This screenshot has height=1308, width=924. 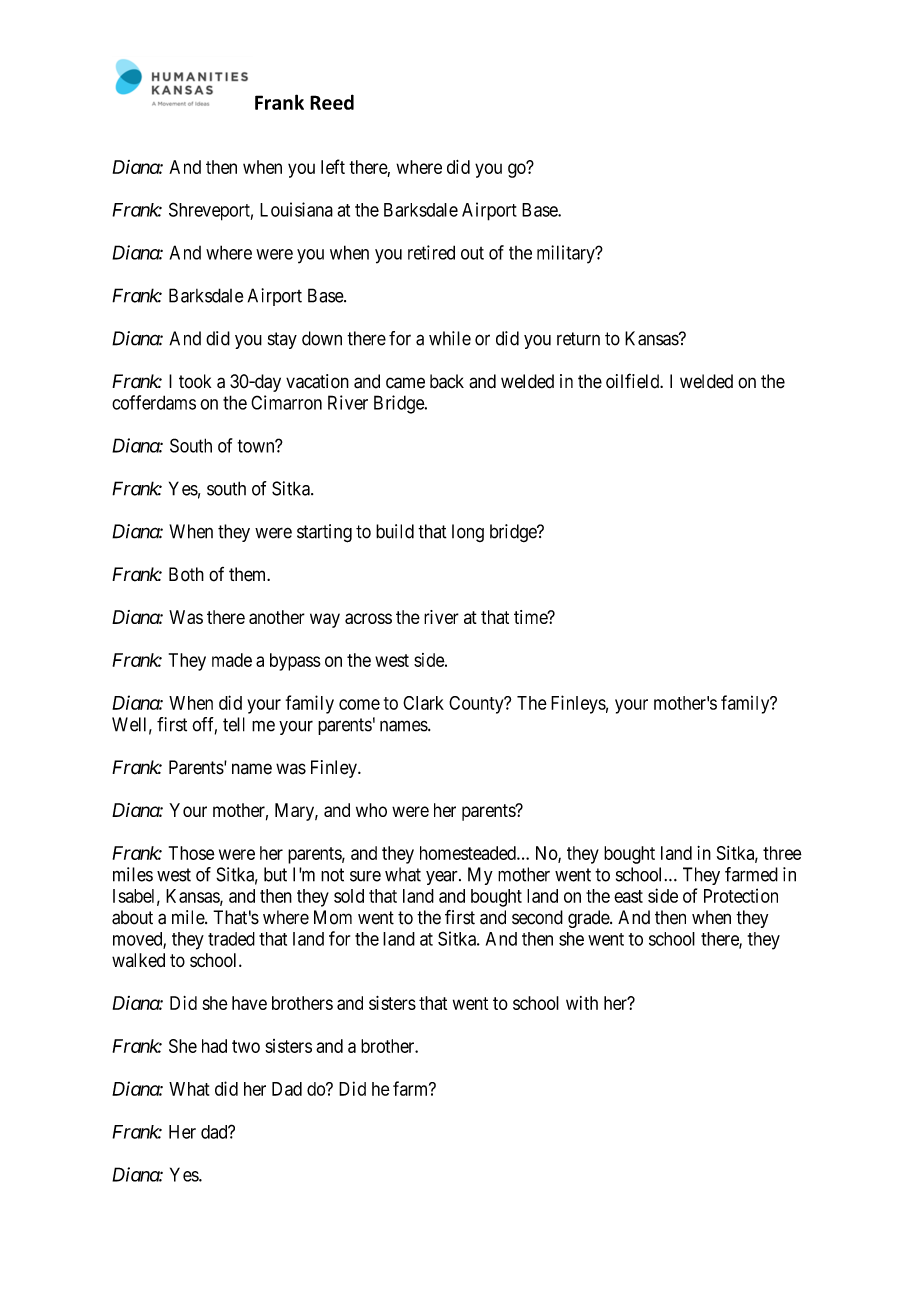 What do you see at coordinates (782, 853) in the screenshot?
I see `three` at bounding box center [782, 853].
